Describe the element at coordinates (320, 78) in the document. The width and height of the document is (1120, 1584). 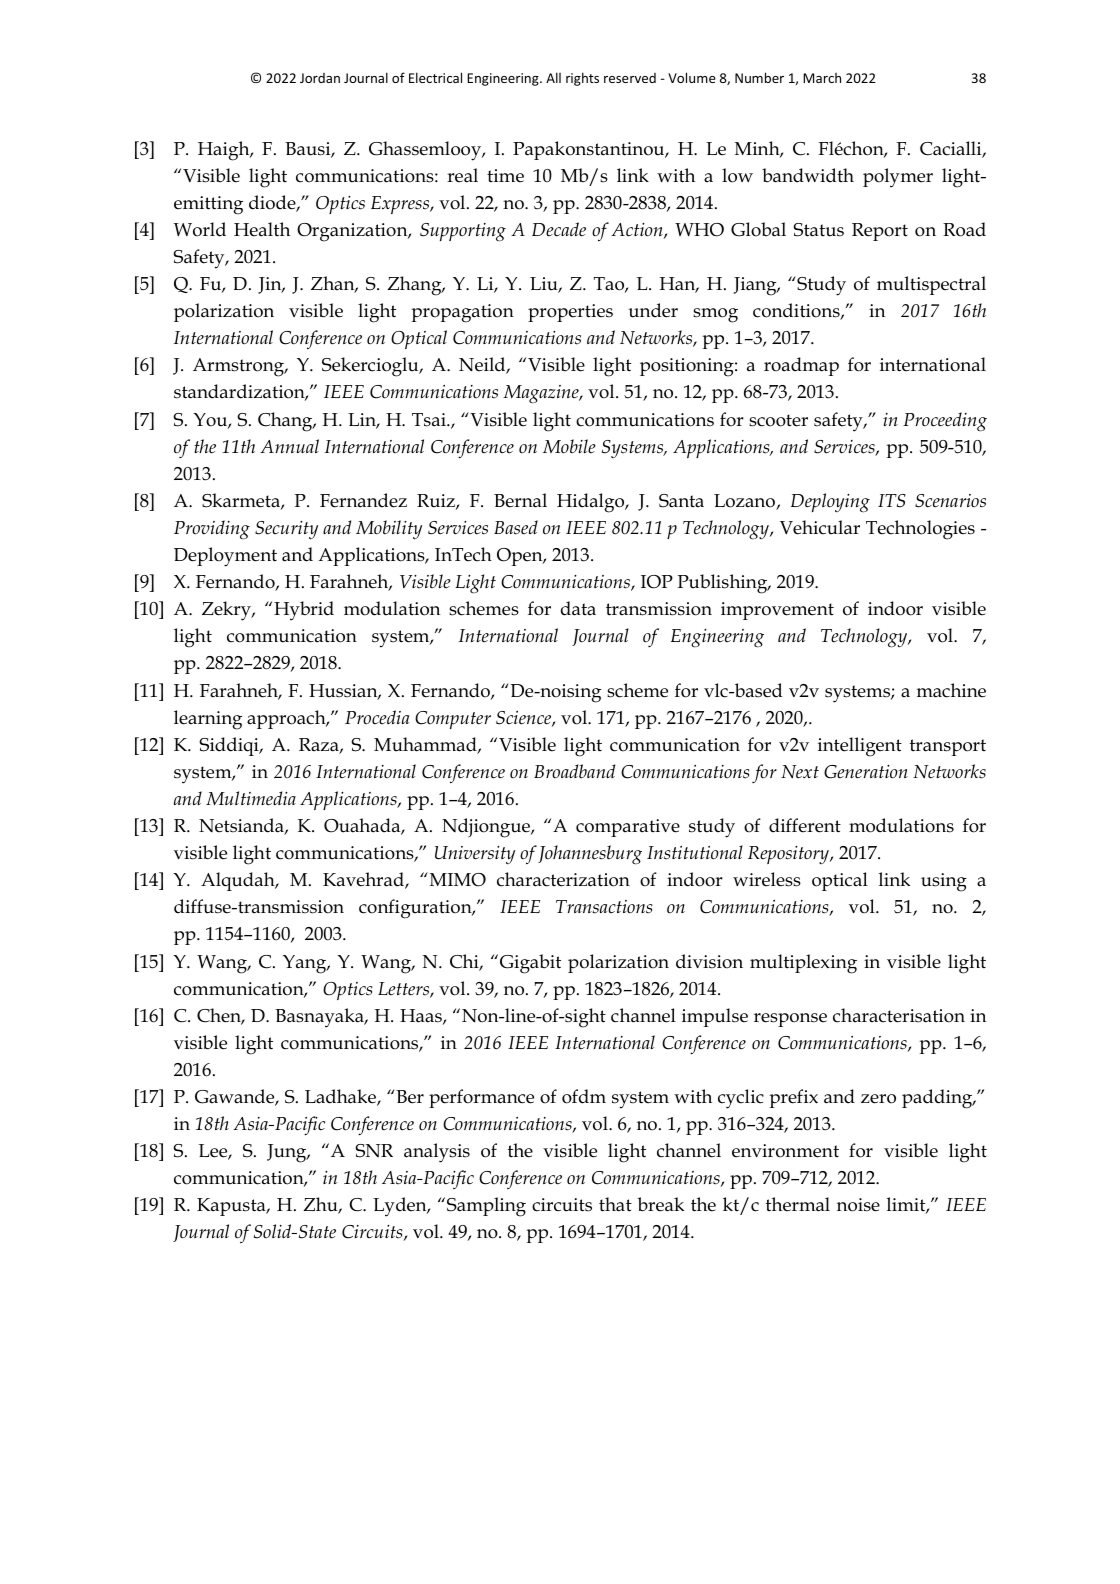
I see `Jordan` at that location.
